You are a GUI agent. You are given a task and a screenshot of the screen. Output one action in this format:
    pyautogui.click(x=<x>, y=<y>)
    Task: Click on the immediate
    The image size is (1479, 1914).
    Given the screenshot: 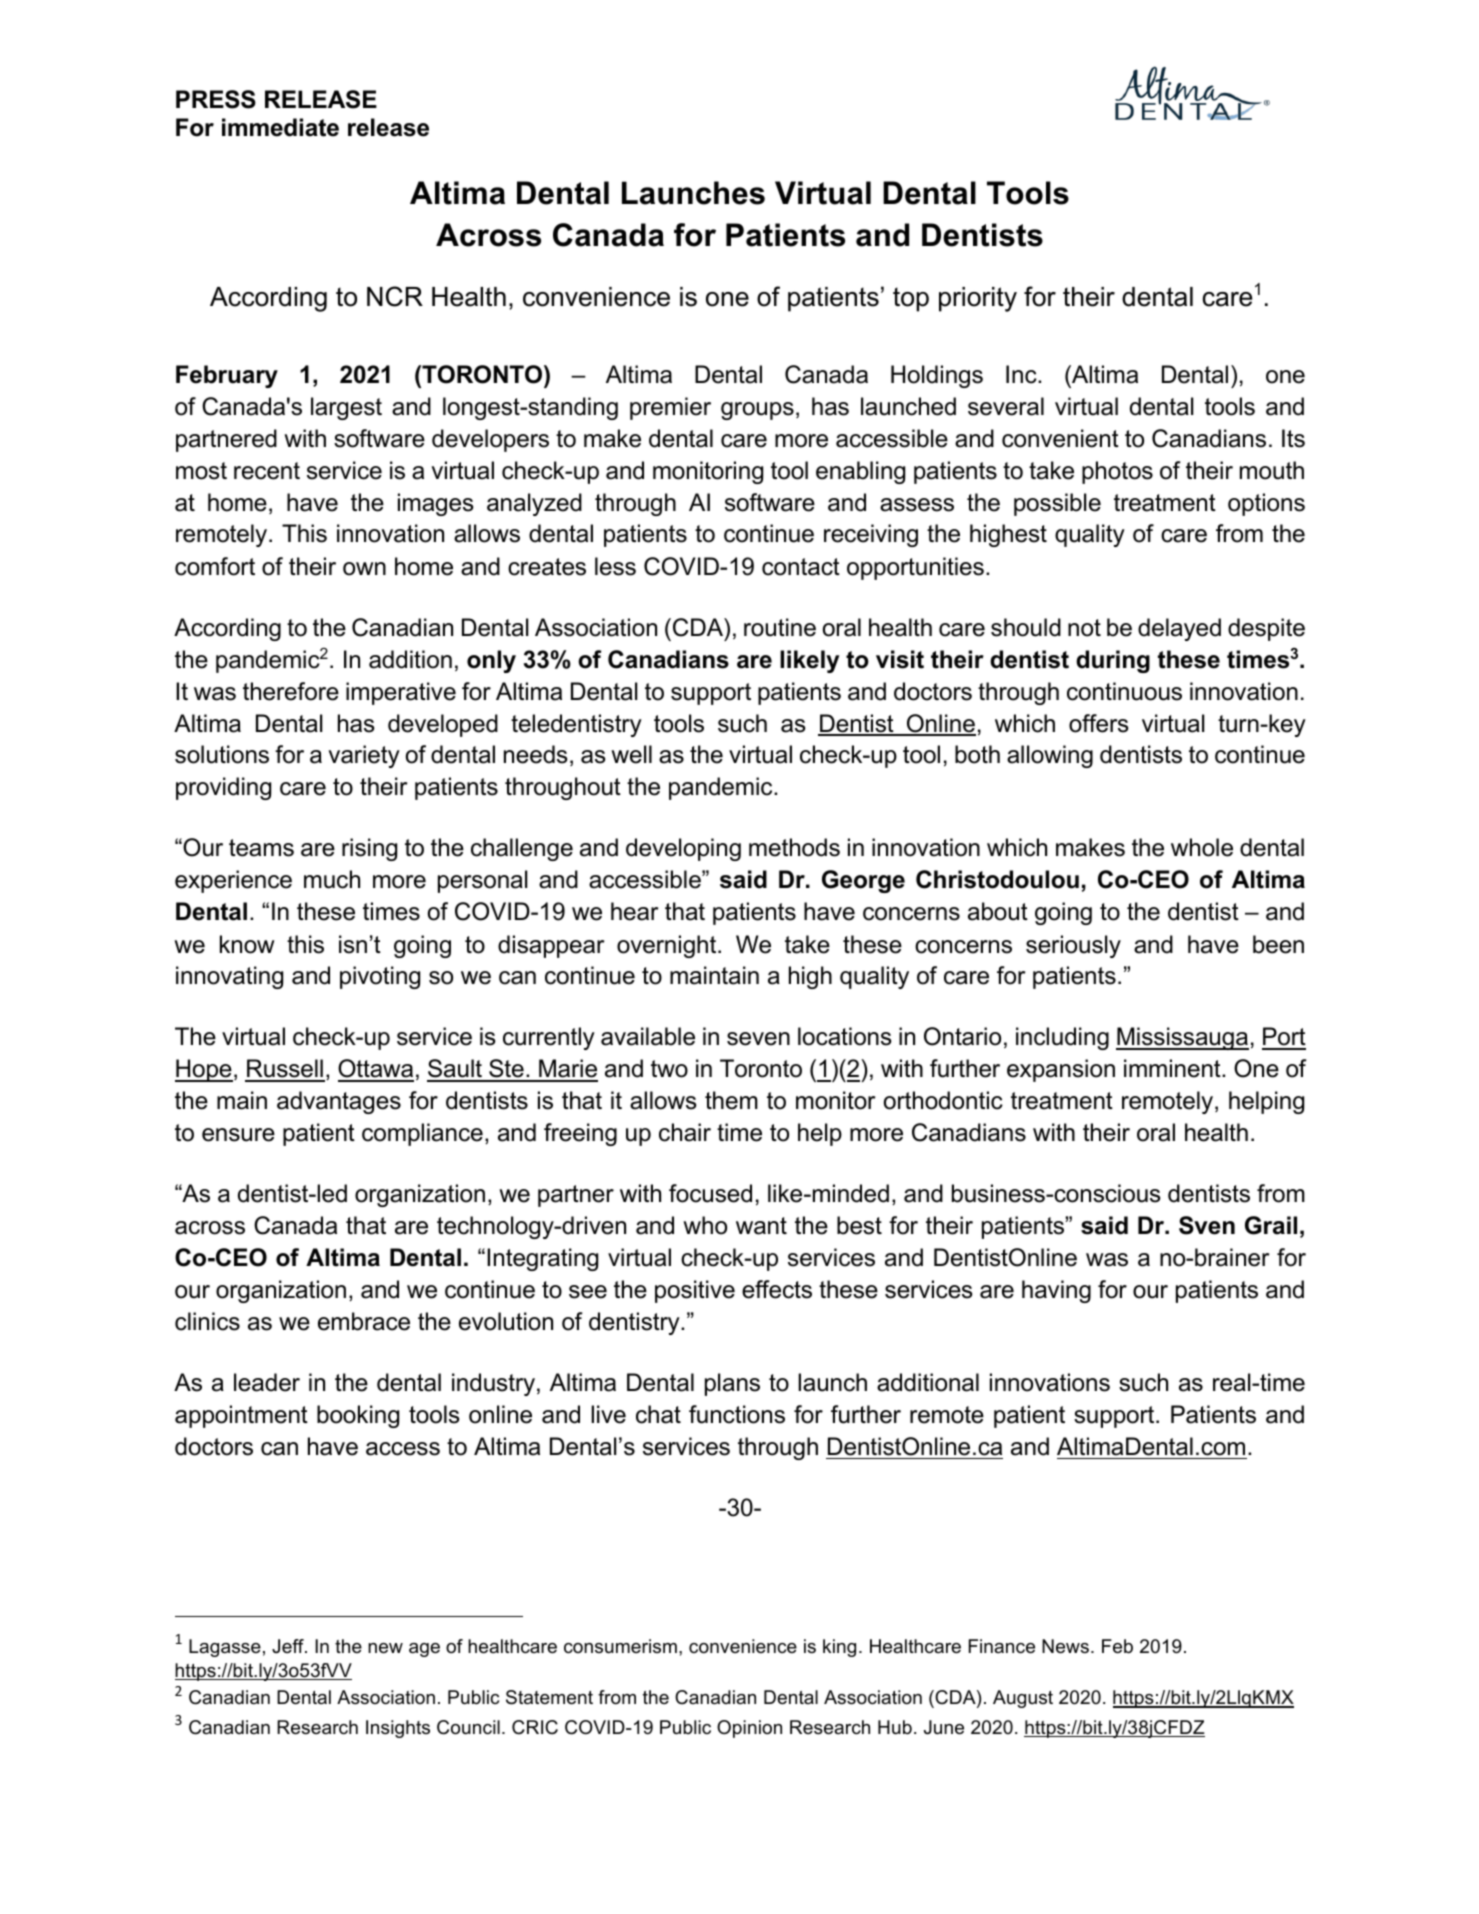 What is the action you would take?
    pyautogui.click(x=280, y=127)
